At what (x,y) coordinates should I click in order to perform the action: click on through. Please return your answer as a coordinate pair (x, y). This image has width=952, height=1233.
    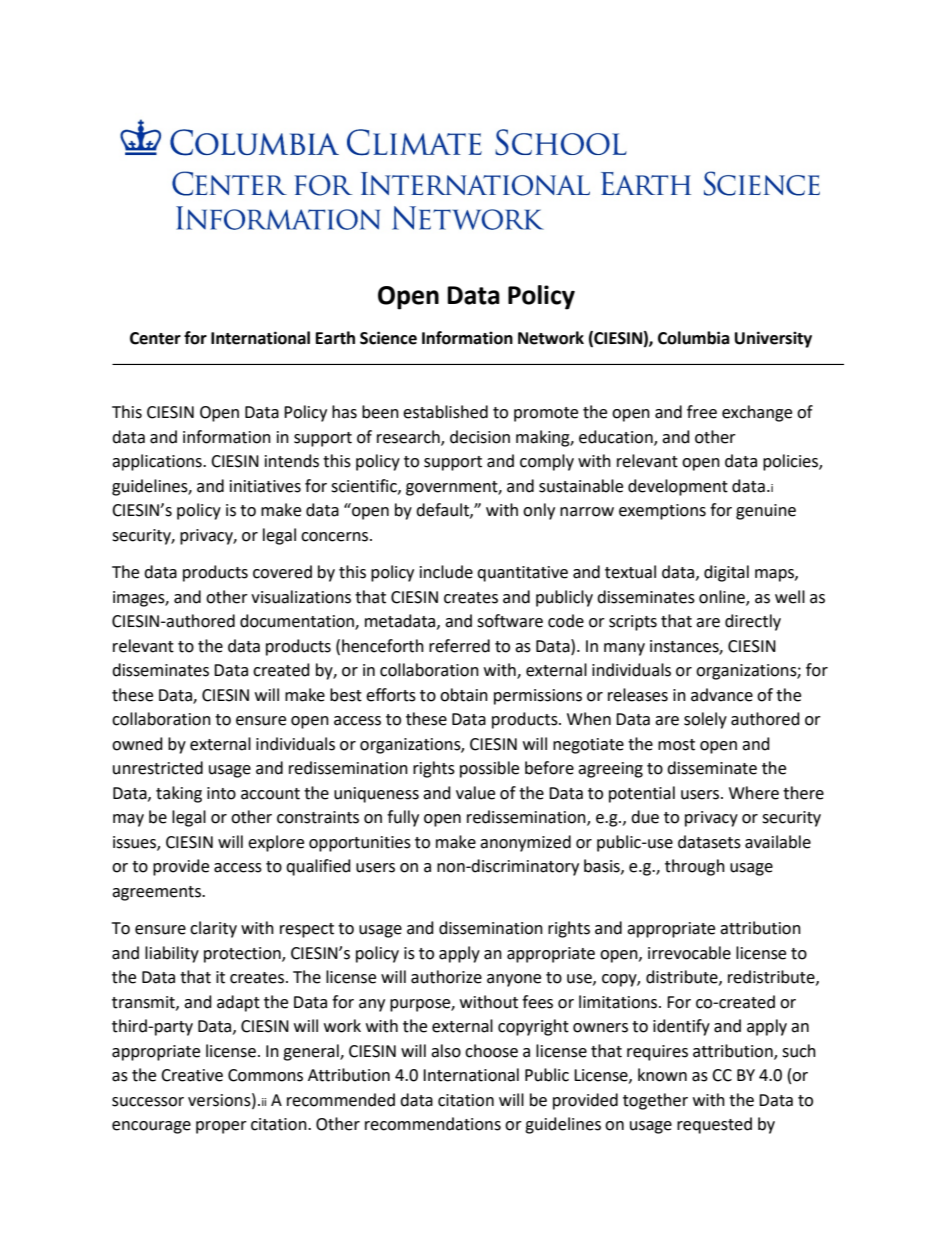
    Looking at the image, I should click on (695, 867).
